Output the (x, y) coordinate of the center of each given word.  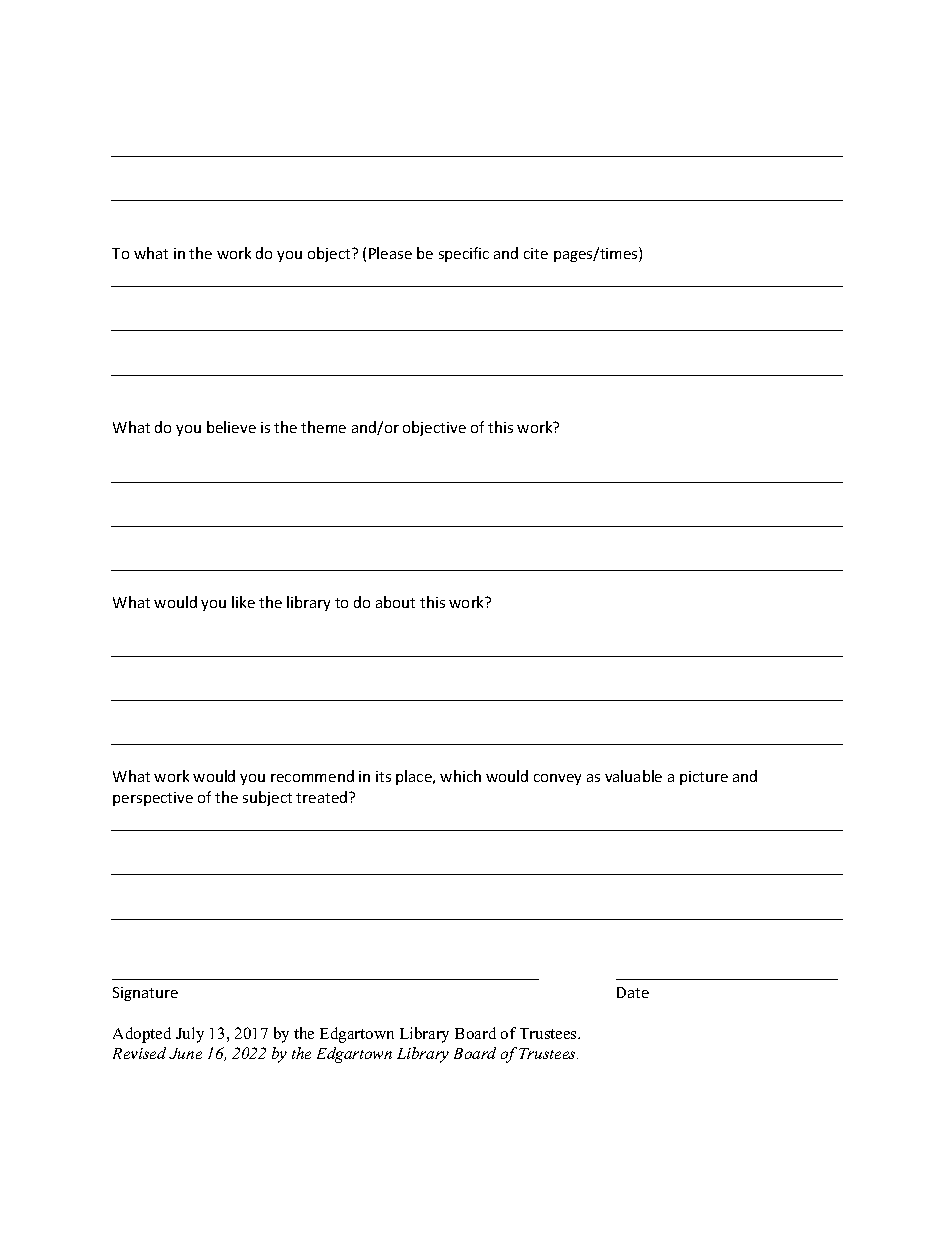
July (190, 1035)
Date (633, 992)
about (395, 602)
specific (464, 254)
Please (390, 253)
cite (536, 253)
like (243, 602)
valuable (633, 776)
